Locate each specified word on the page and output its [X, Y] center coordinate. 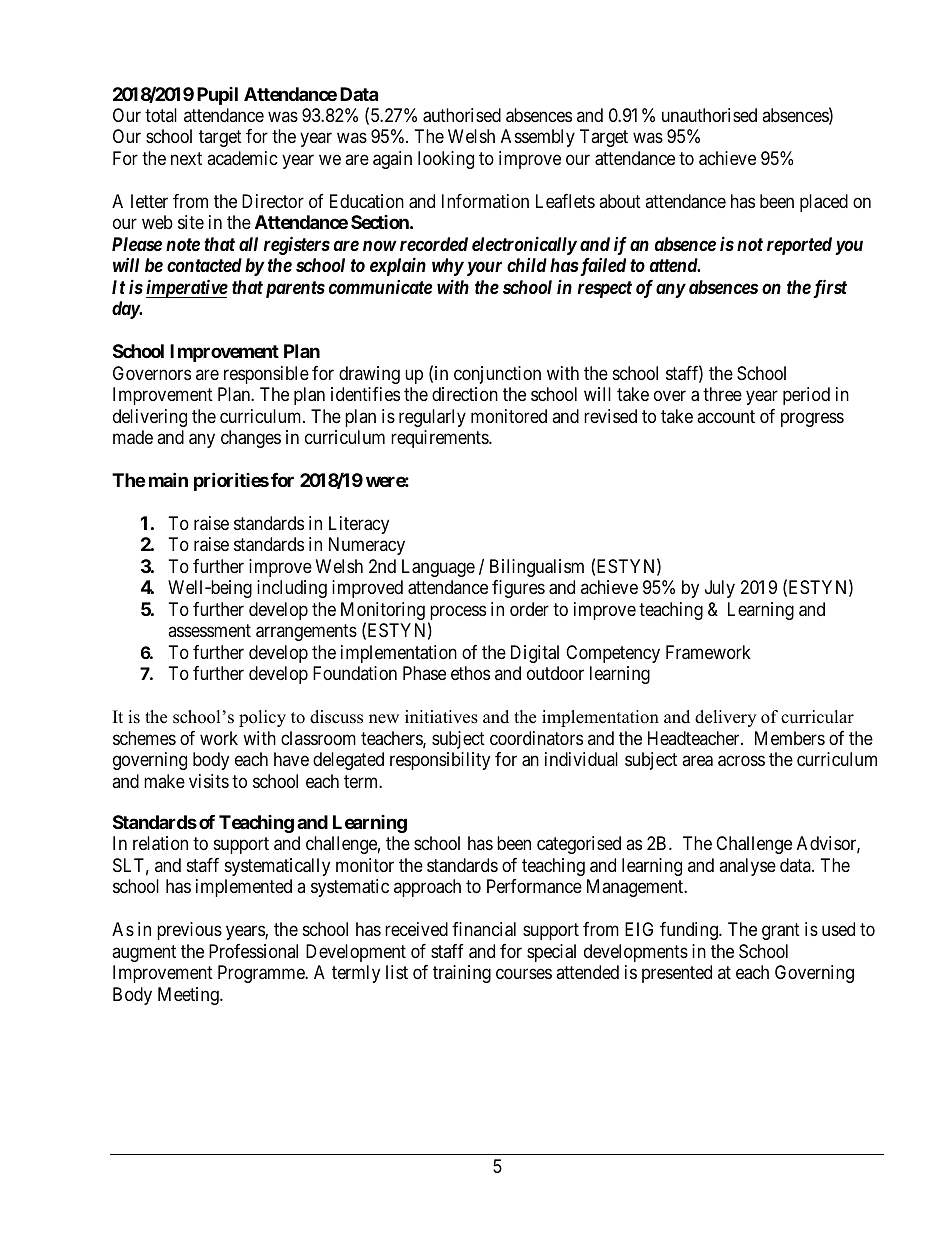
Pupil [217, 96]
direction [465, 394]
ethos [470, 673]
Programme [262, 974]
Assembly [538, 138]
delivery [725, 718]
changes [251, 439]
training [462, 974]
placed [824, 203]
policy [262, 718]
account [726, 416]
